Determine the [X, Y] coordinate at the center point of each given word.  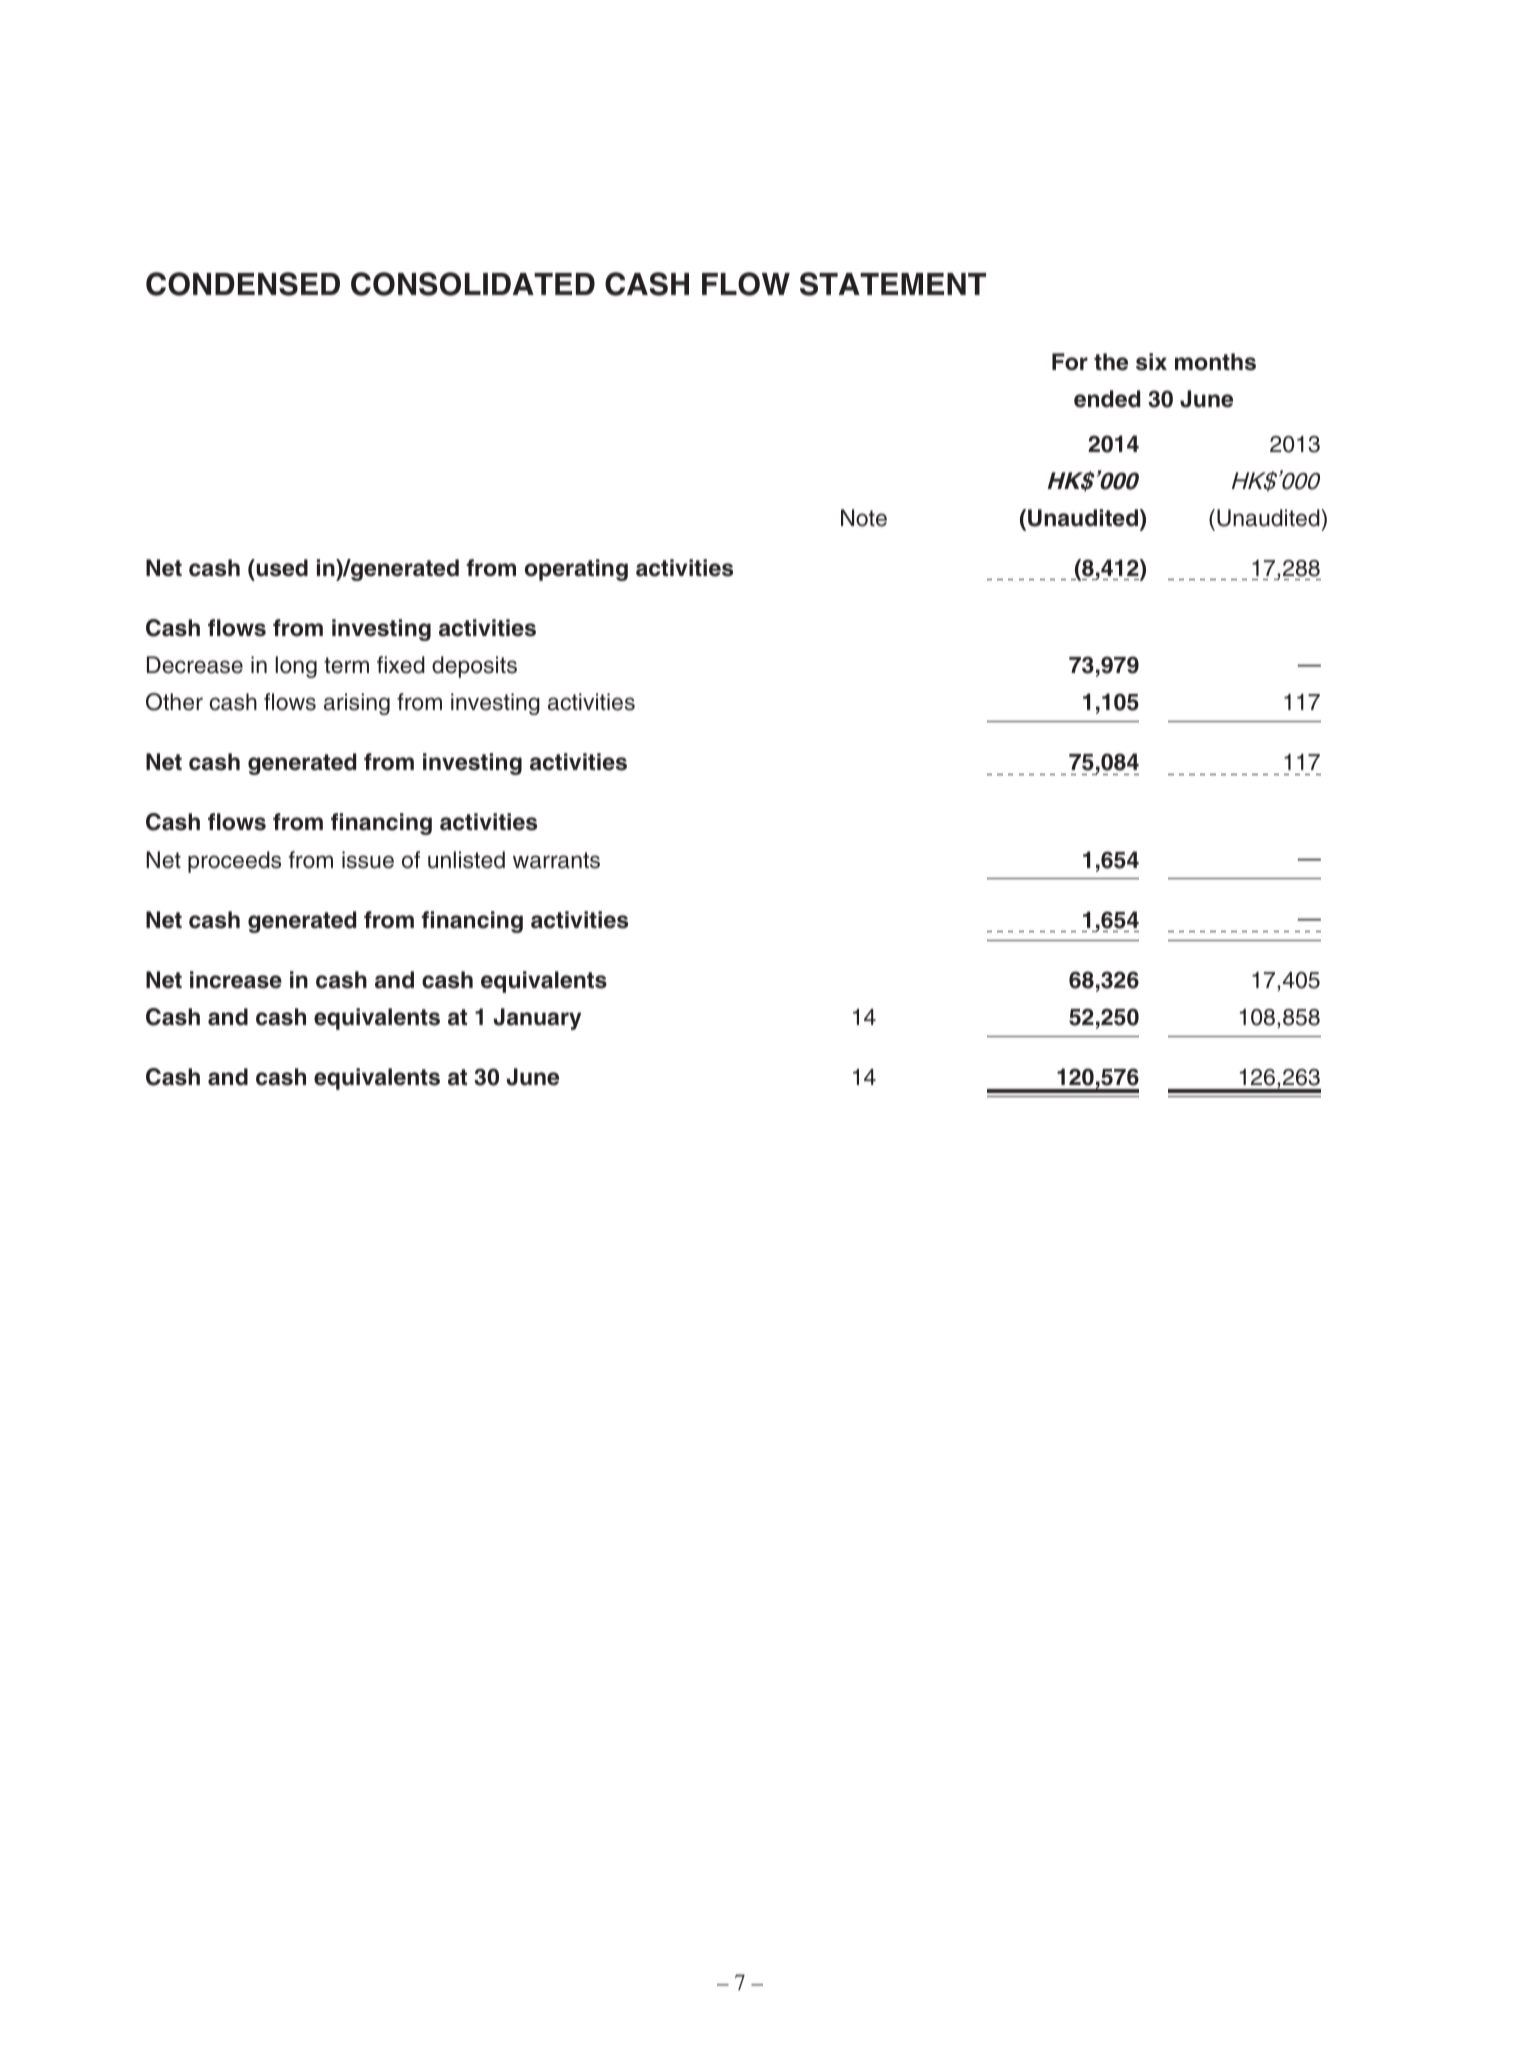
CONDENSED [243, 284]
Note [864, 518]
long [296, 667]
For [1070, 362]
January [537, 1019]
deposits [474, 667]
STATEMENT [893, 284]
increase [236, 980]
